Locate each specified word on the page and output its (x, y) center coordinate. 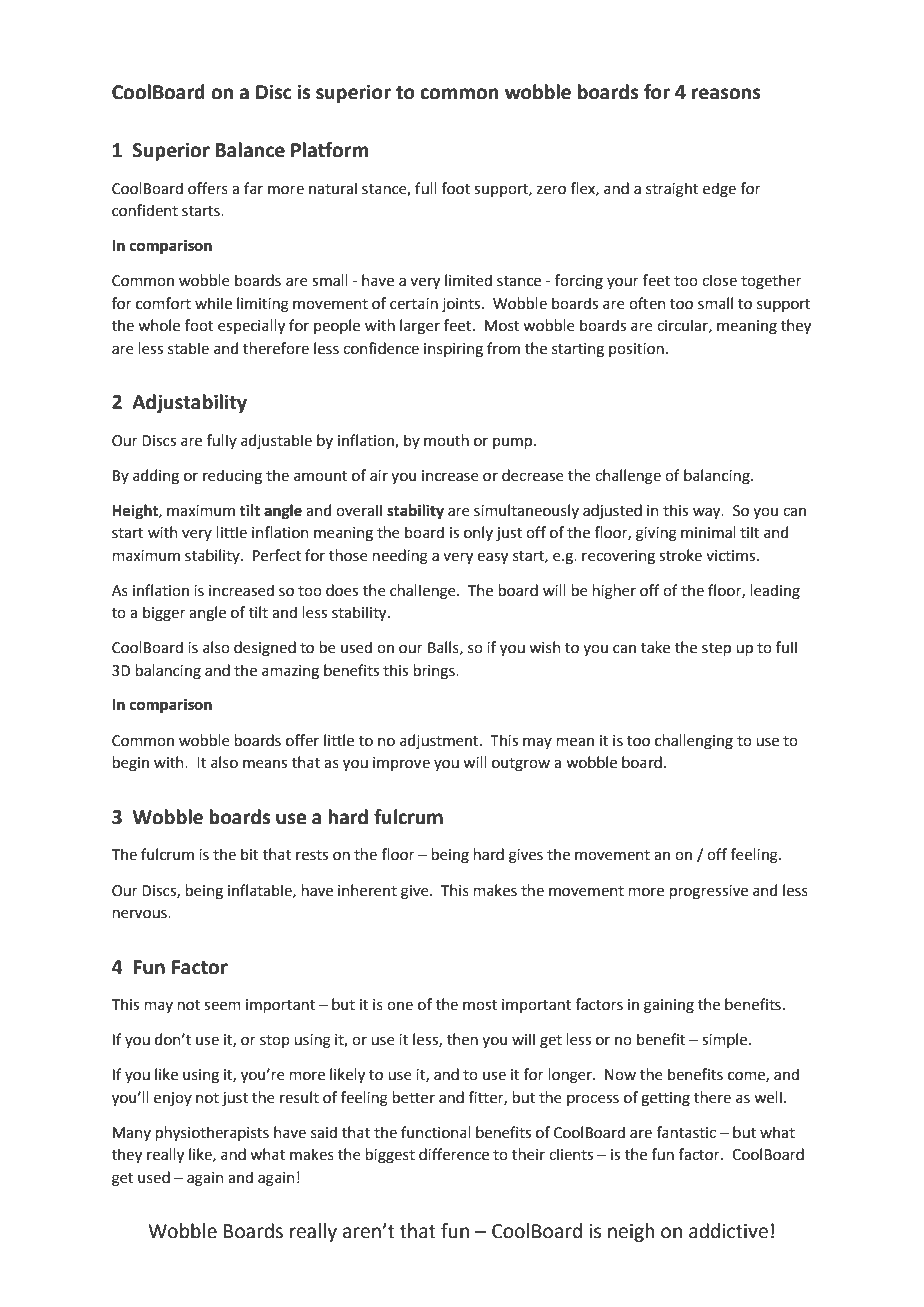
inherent (367, 890)
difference (454, 1154)
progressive (709, 892)
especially (251, 326)
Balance (250, 150)
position (636, 350)
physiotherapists (212, 1133)
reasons (726, 94)
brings (435, 672)
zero (551, 190)
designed (265, 649)
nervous (141, 914)
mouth (446, 440)
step (716, 649)
